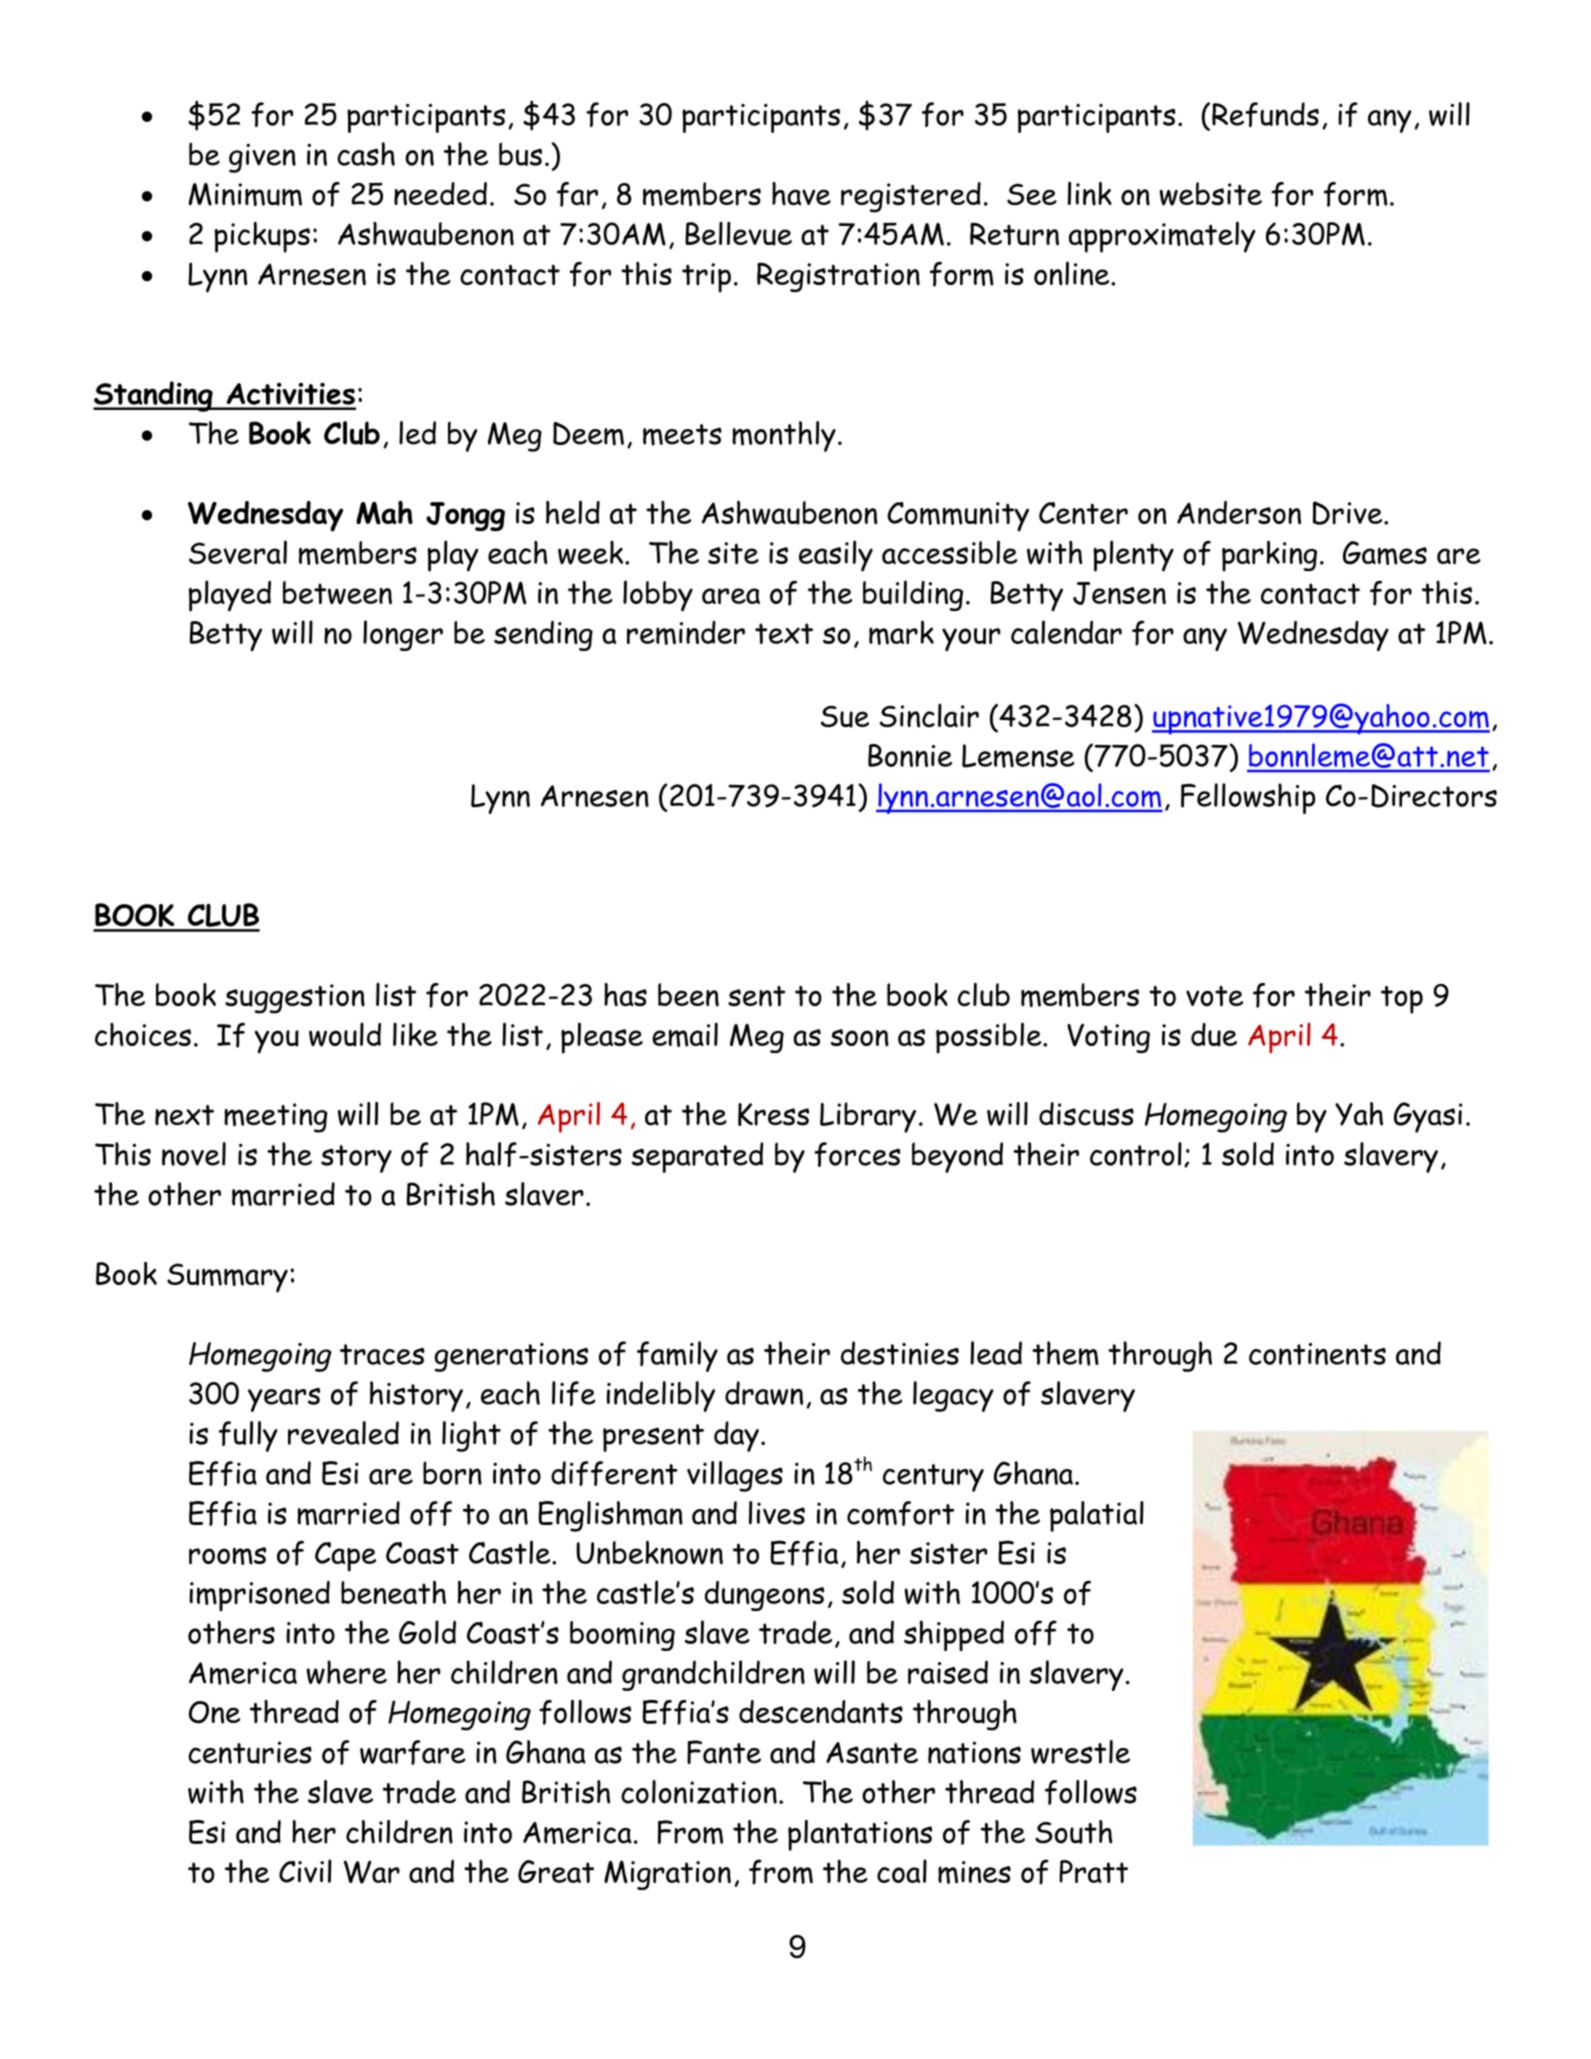 This screenshot has height=2059, width=1591. Describe the element at coordinates (262, 158) in the screenshot. I see `given` at that location.
